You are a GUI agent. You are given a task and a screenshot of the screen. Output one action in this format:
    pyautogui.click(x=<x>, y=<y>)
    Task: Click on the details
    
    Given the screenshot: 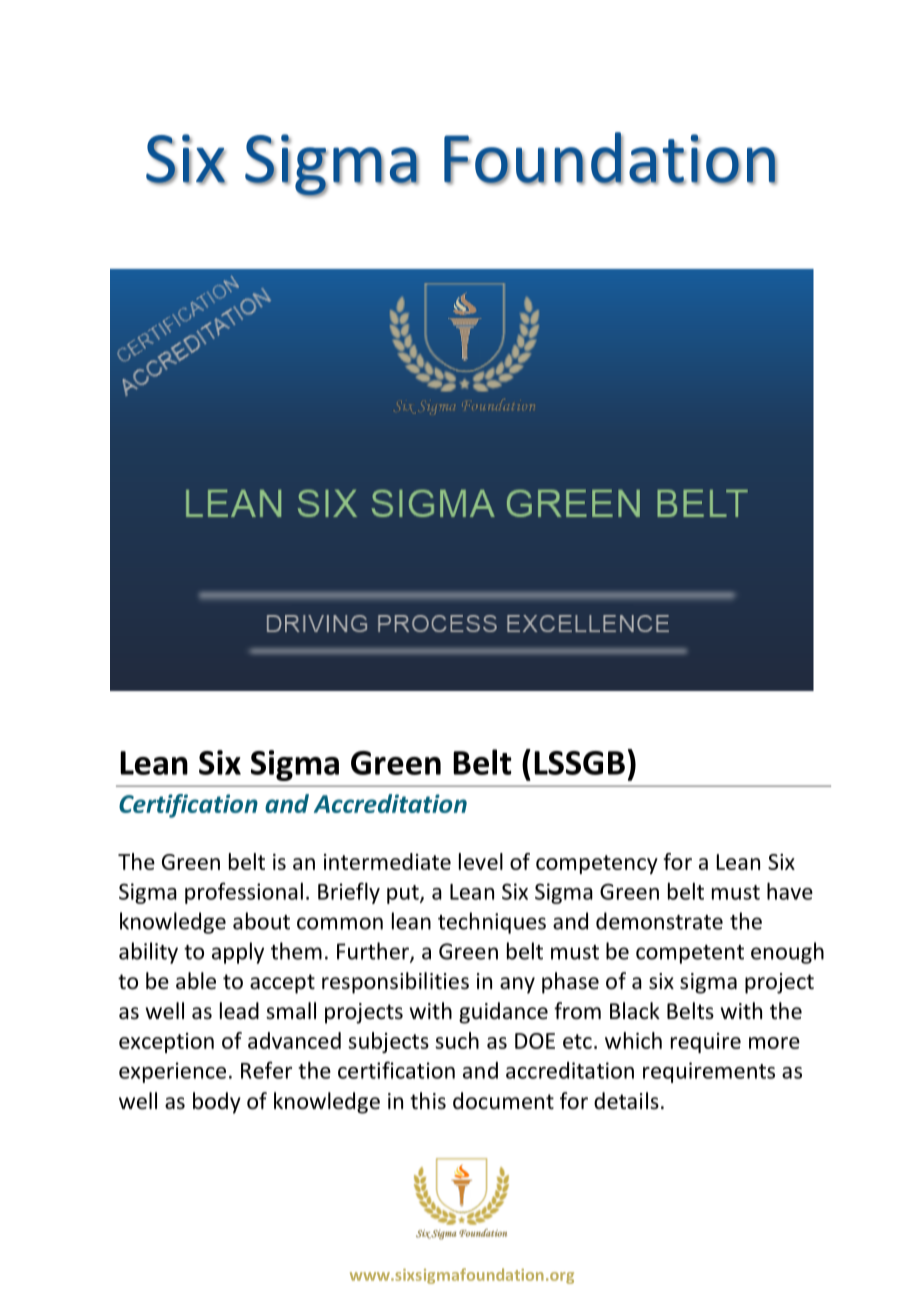 What is the action you would take?
    pyautogui.click(x=626, y=1101)
